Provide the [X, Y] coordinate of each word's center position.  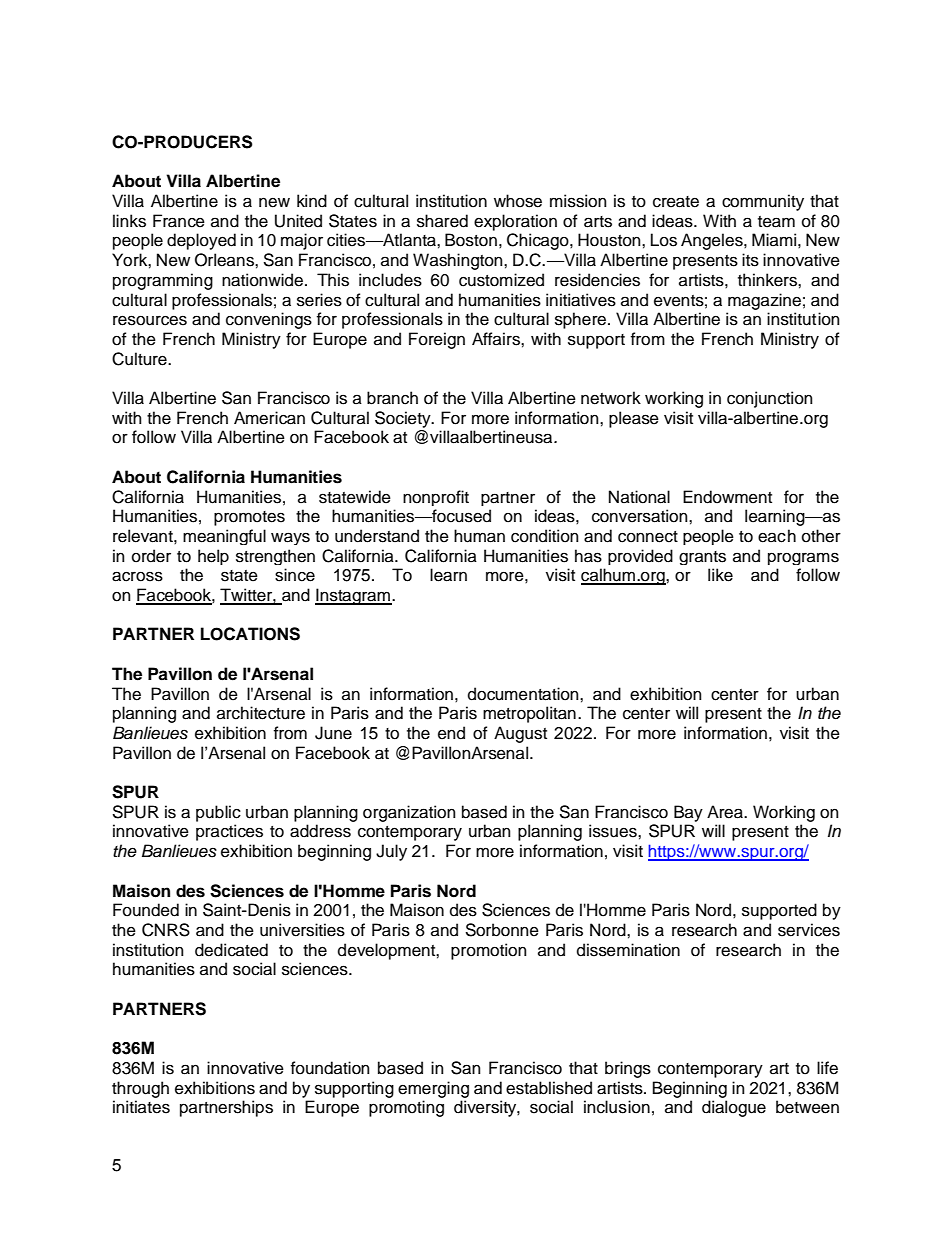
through [140, 1089]
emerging [433, 1089]
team [776, 222]
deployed [201, 241]
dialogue [734, 1108]
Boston [471, 240]
